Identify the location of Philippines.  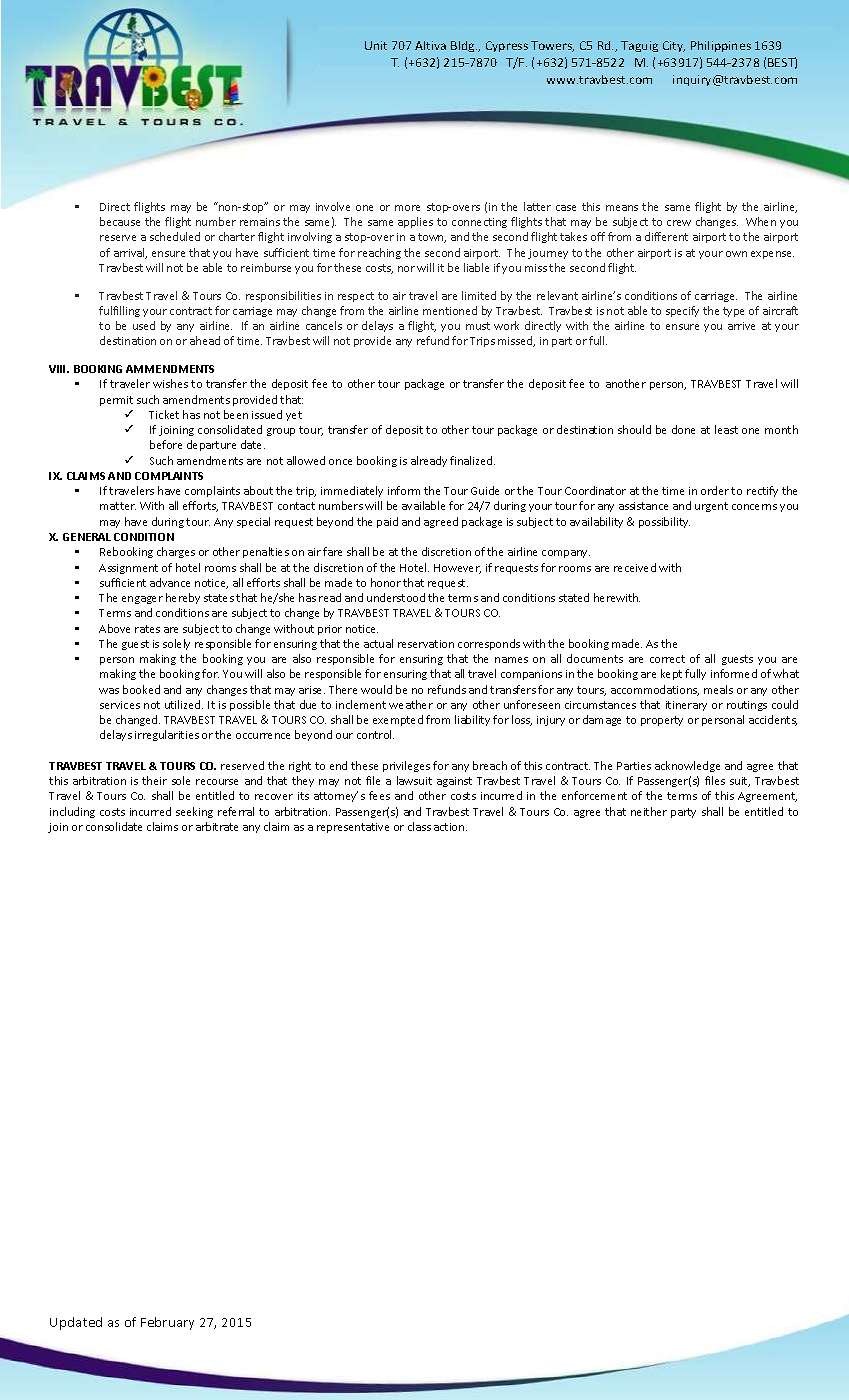
(721, 46).
